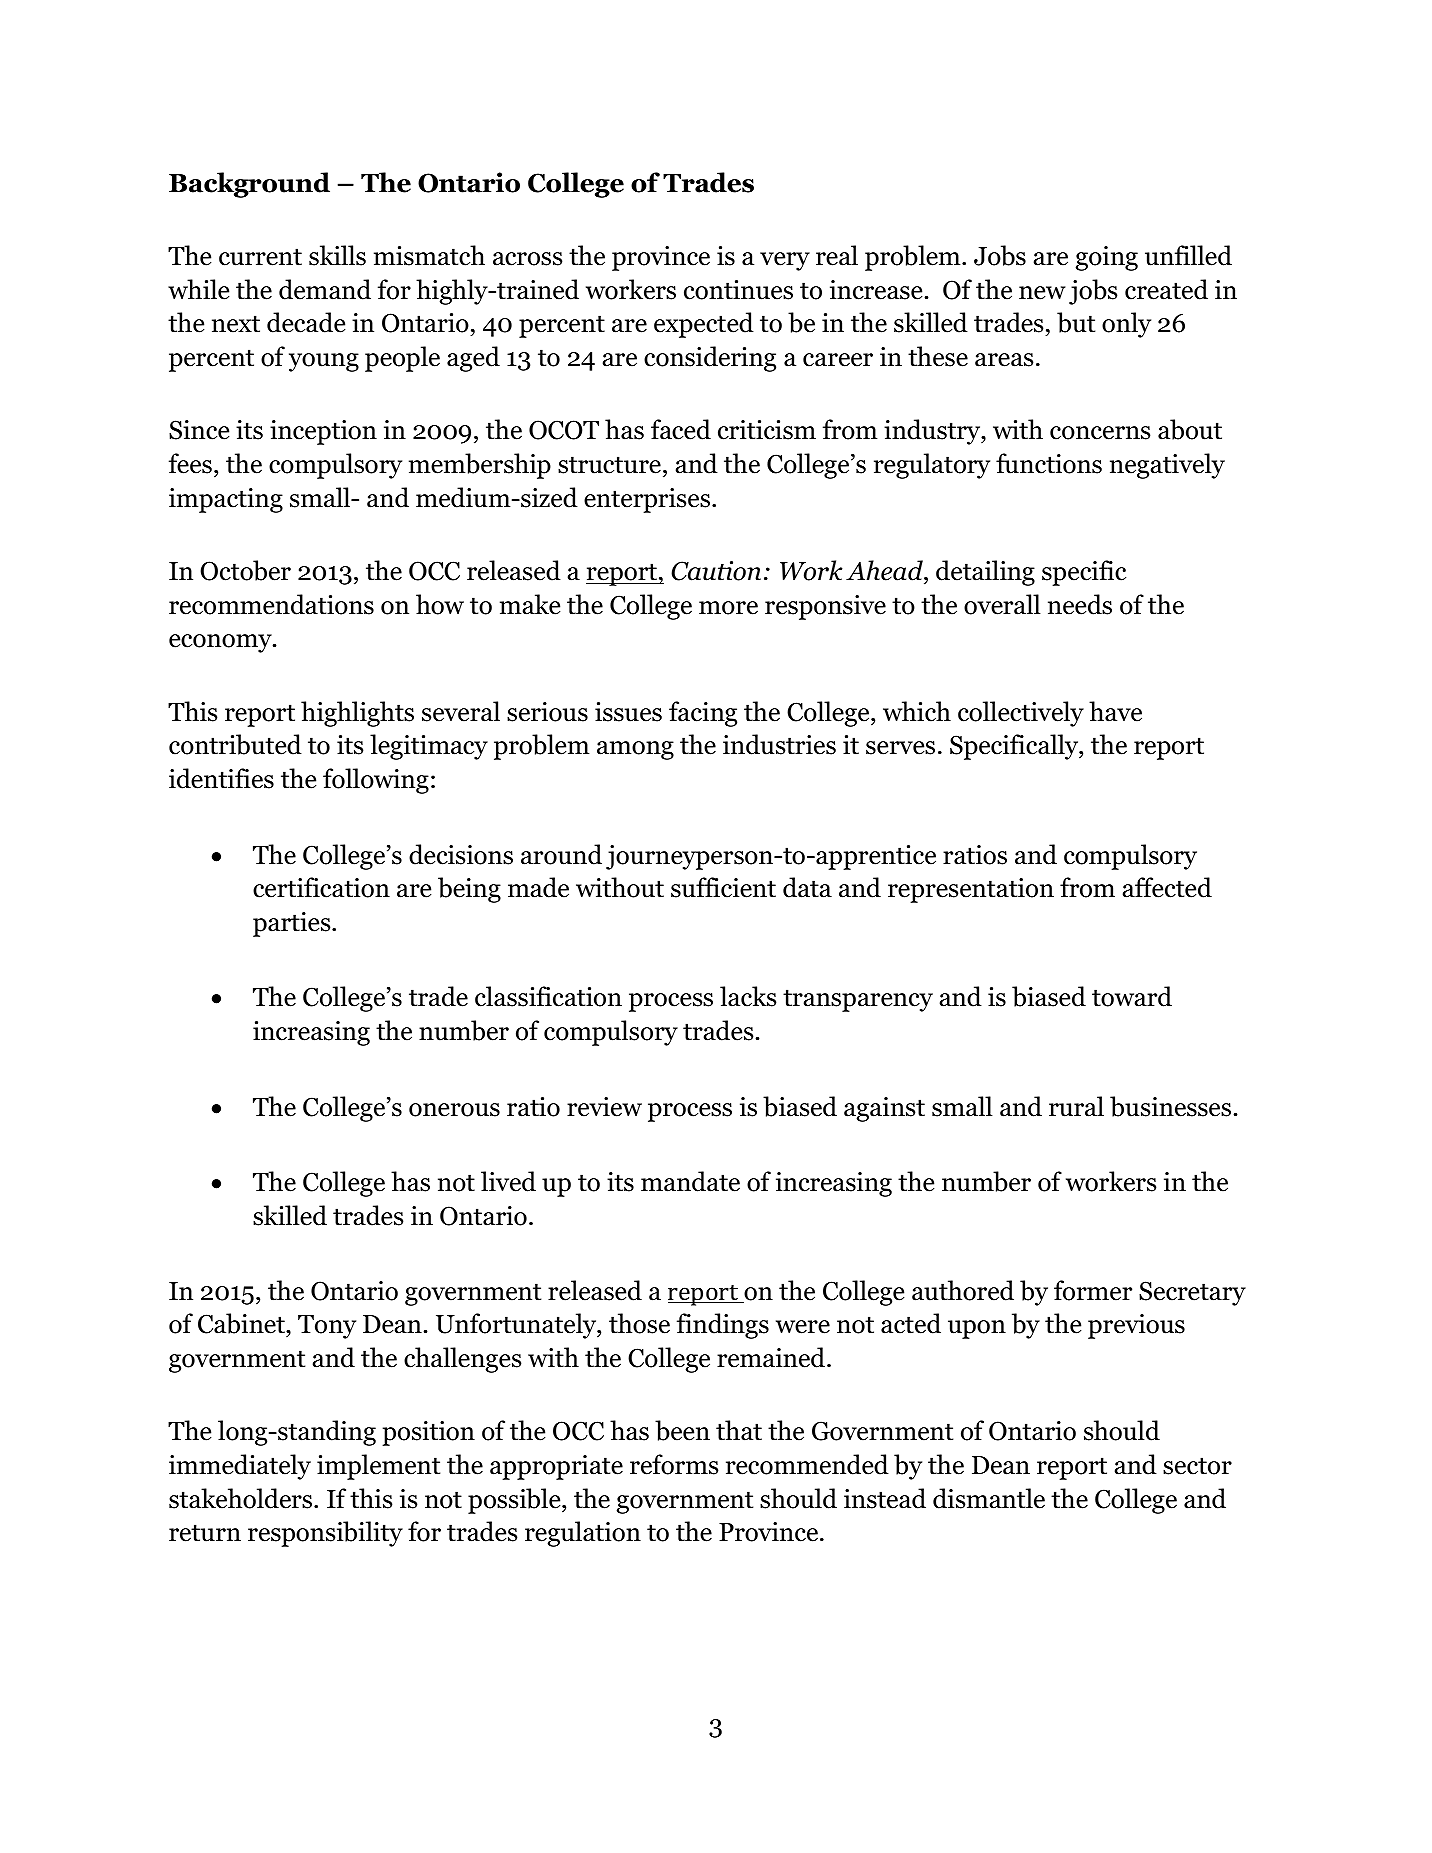 This page has width=1432, height=1853. What do you see at coordinates (1076, 1106) in the page?
I see `rural` at bounding box center [1076, 1106].
